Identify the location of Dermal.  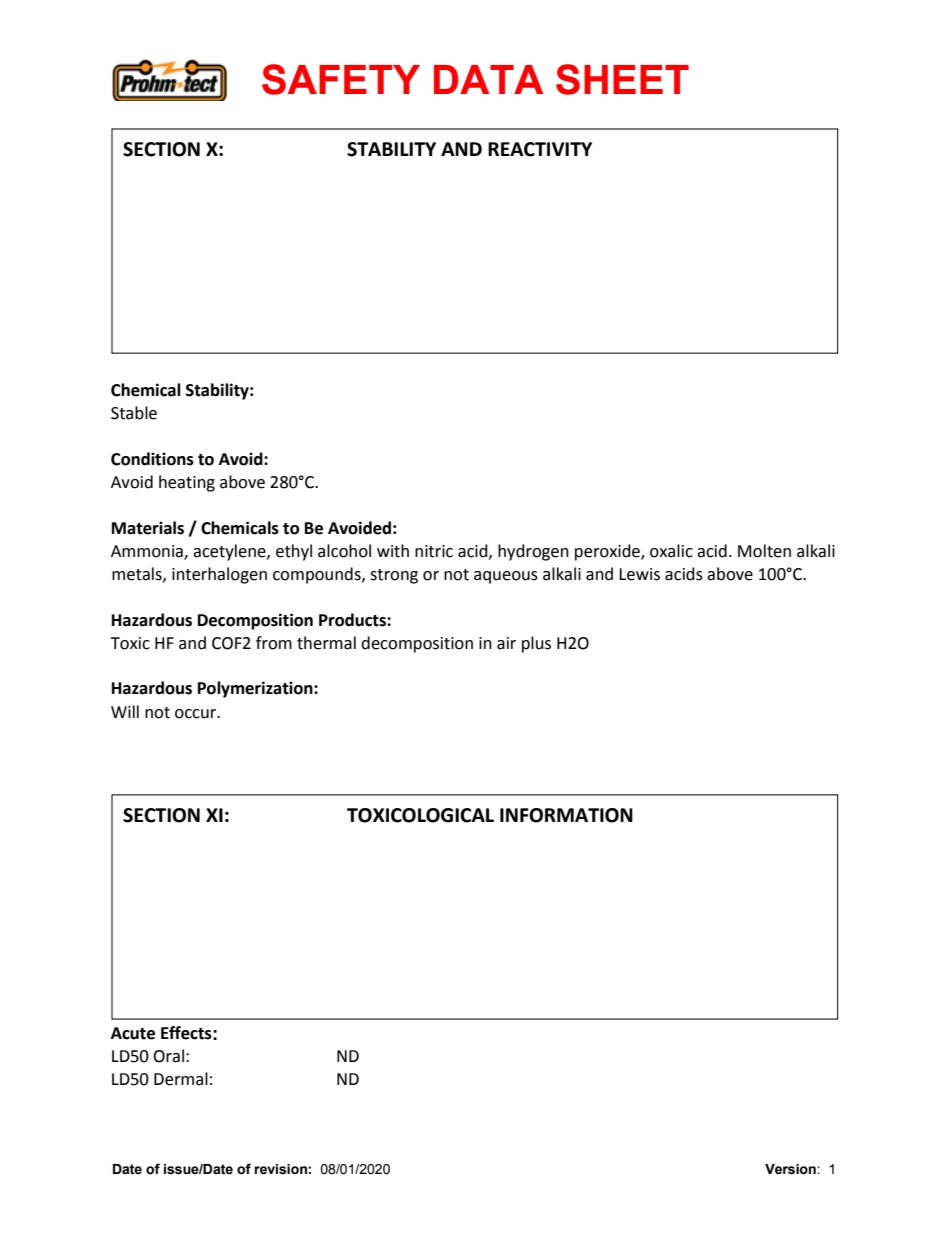
(181, 1079).
